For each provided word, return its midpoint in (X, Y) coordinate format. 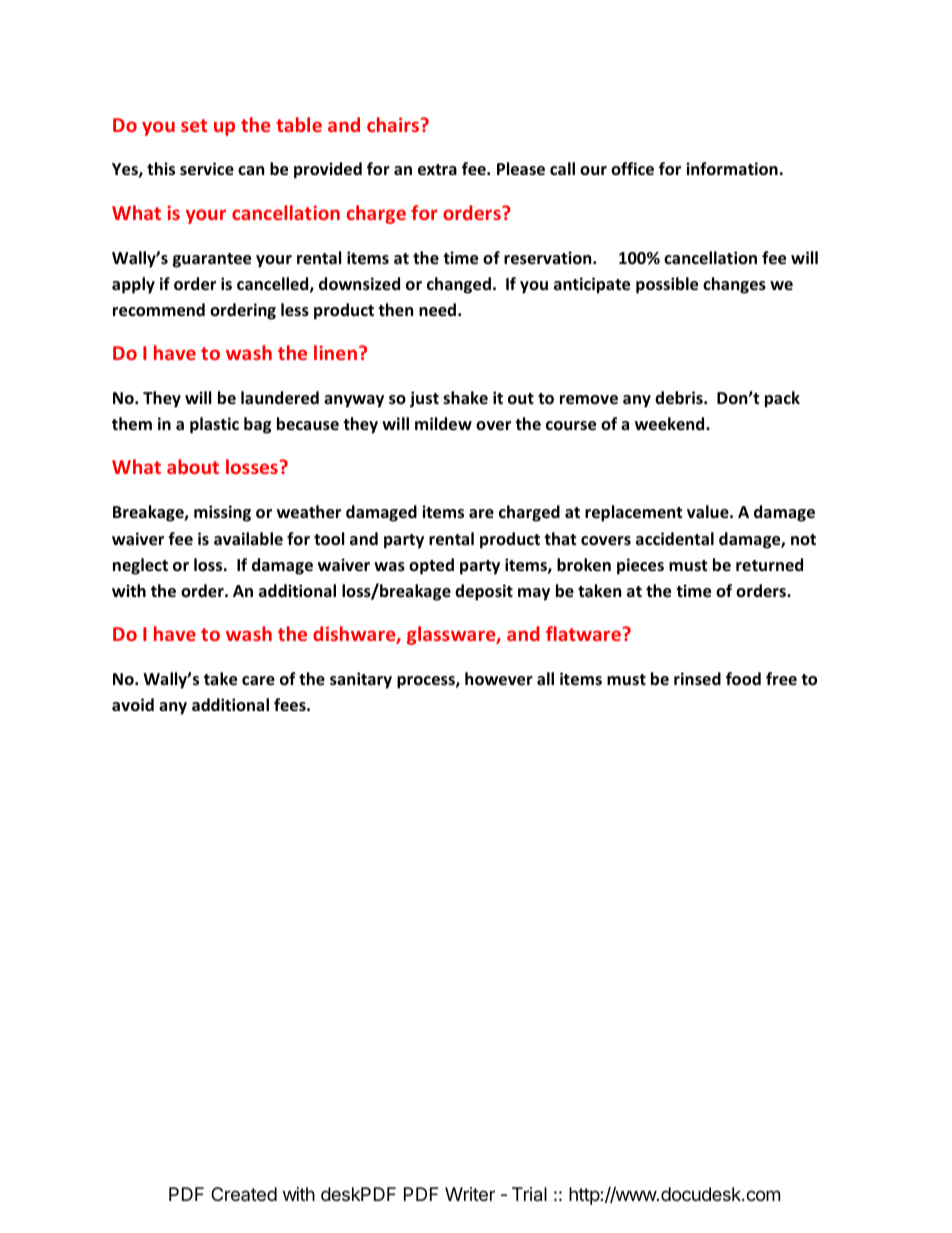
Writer (470, 1194)
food (743, 679)
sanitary (361, 680)
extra (437, 170)
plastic (214, 425)
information (732, 169)
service (207, 169)
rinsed (697, 678)
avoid (133, 705)
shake (465, 397)
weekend (671, 424)
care (258, 681)
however (499, 679)
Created (244, 1194)
